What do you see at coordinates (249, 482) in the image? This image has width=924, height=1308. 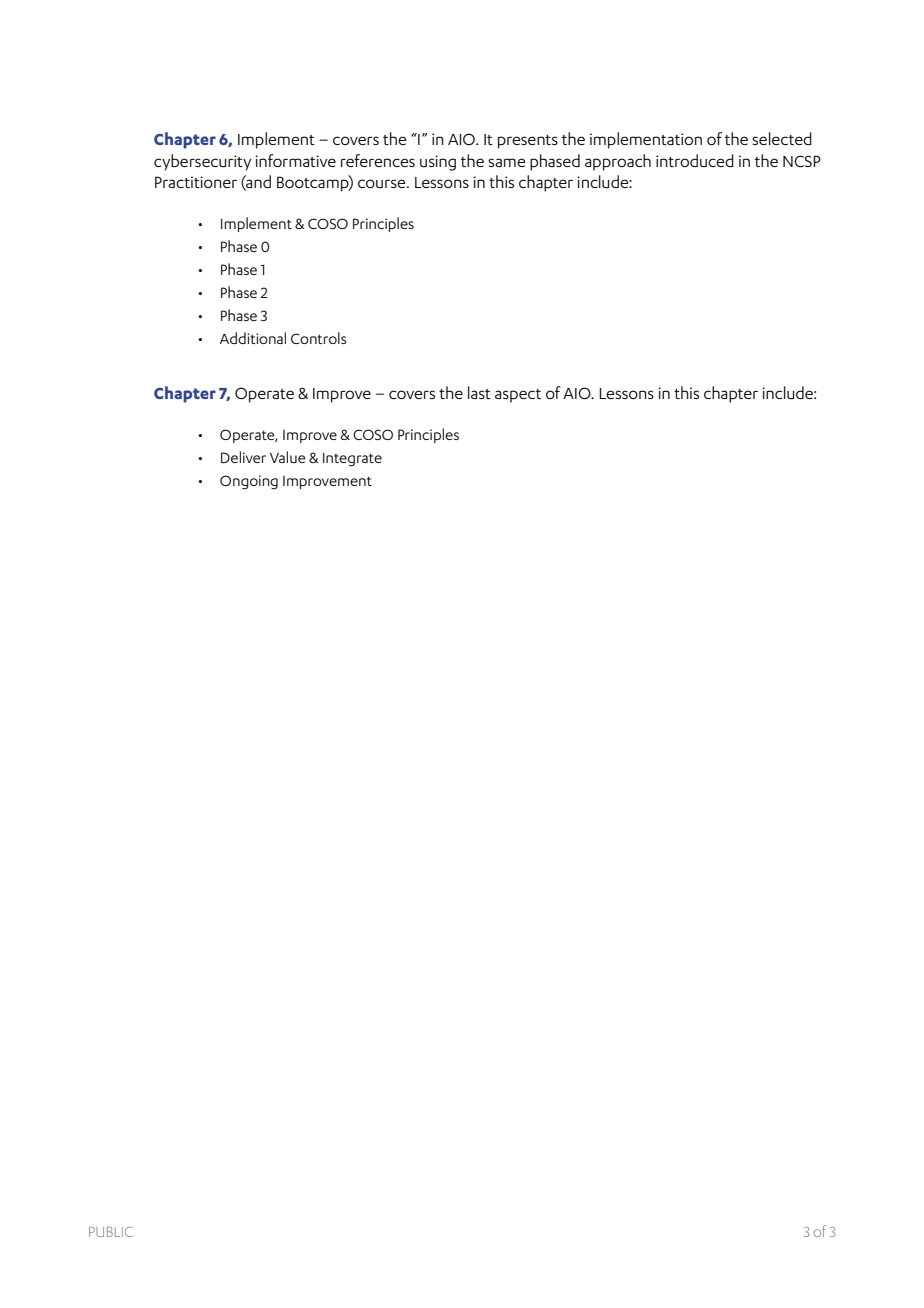 I see `Ongoing` at bounding box center [249, 482].
